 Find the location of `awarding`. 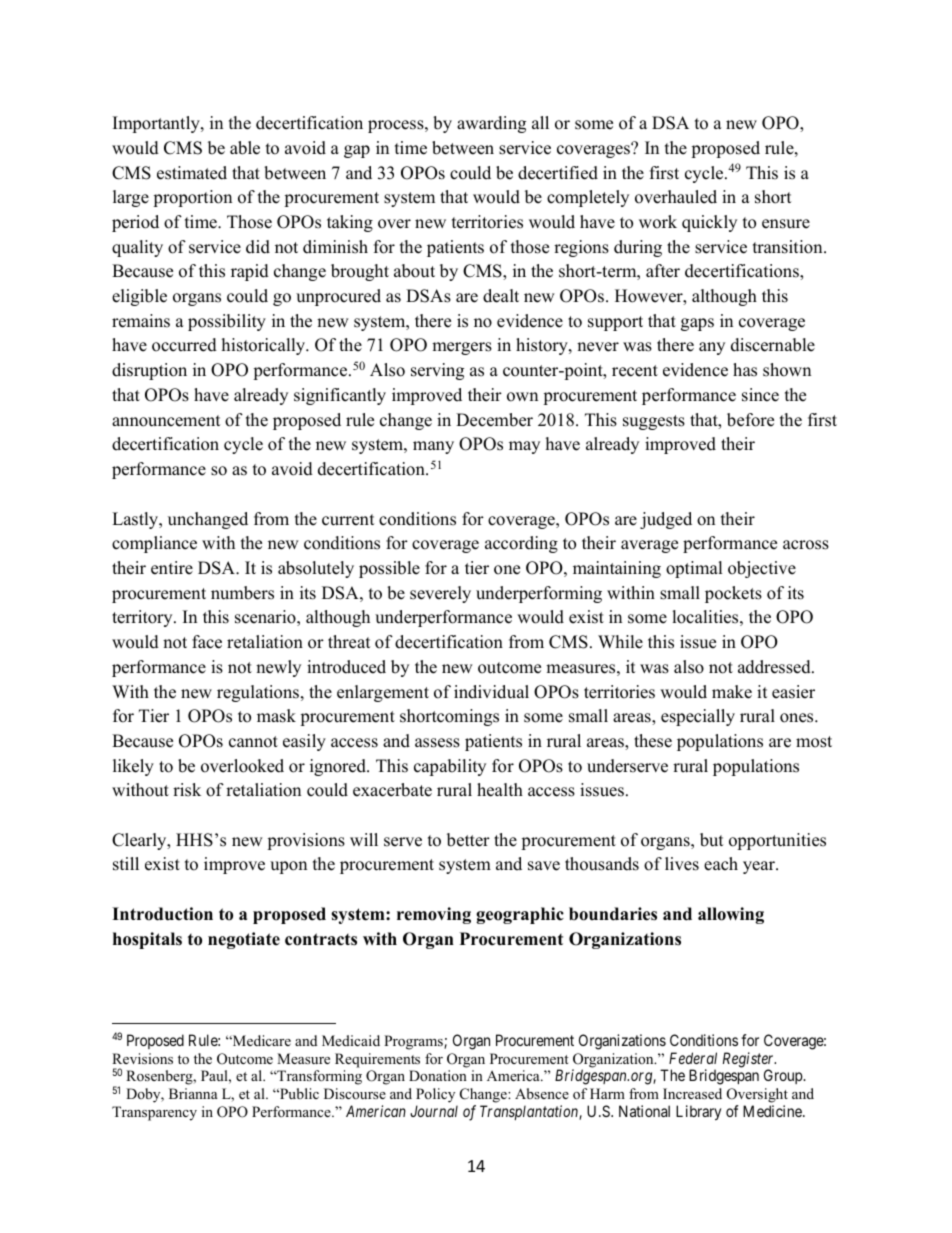

awarding is located at coordinates (491, 124).
